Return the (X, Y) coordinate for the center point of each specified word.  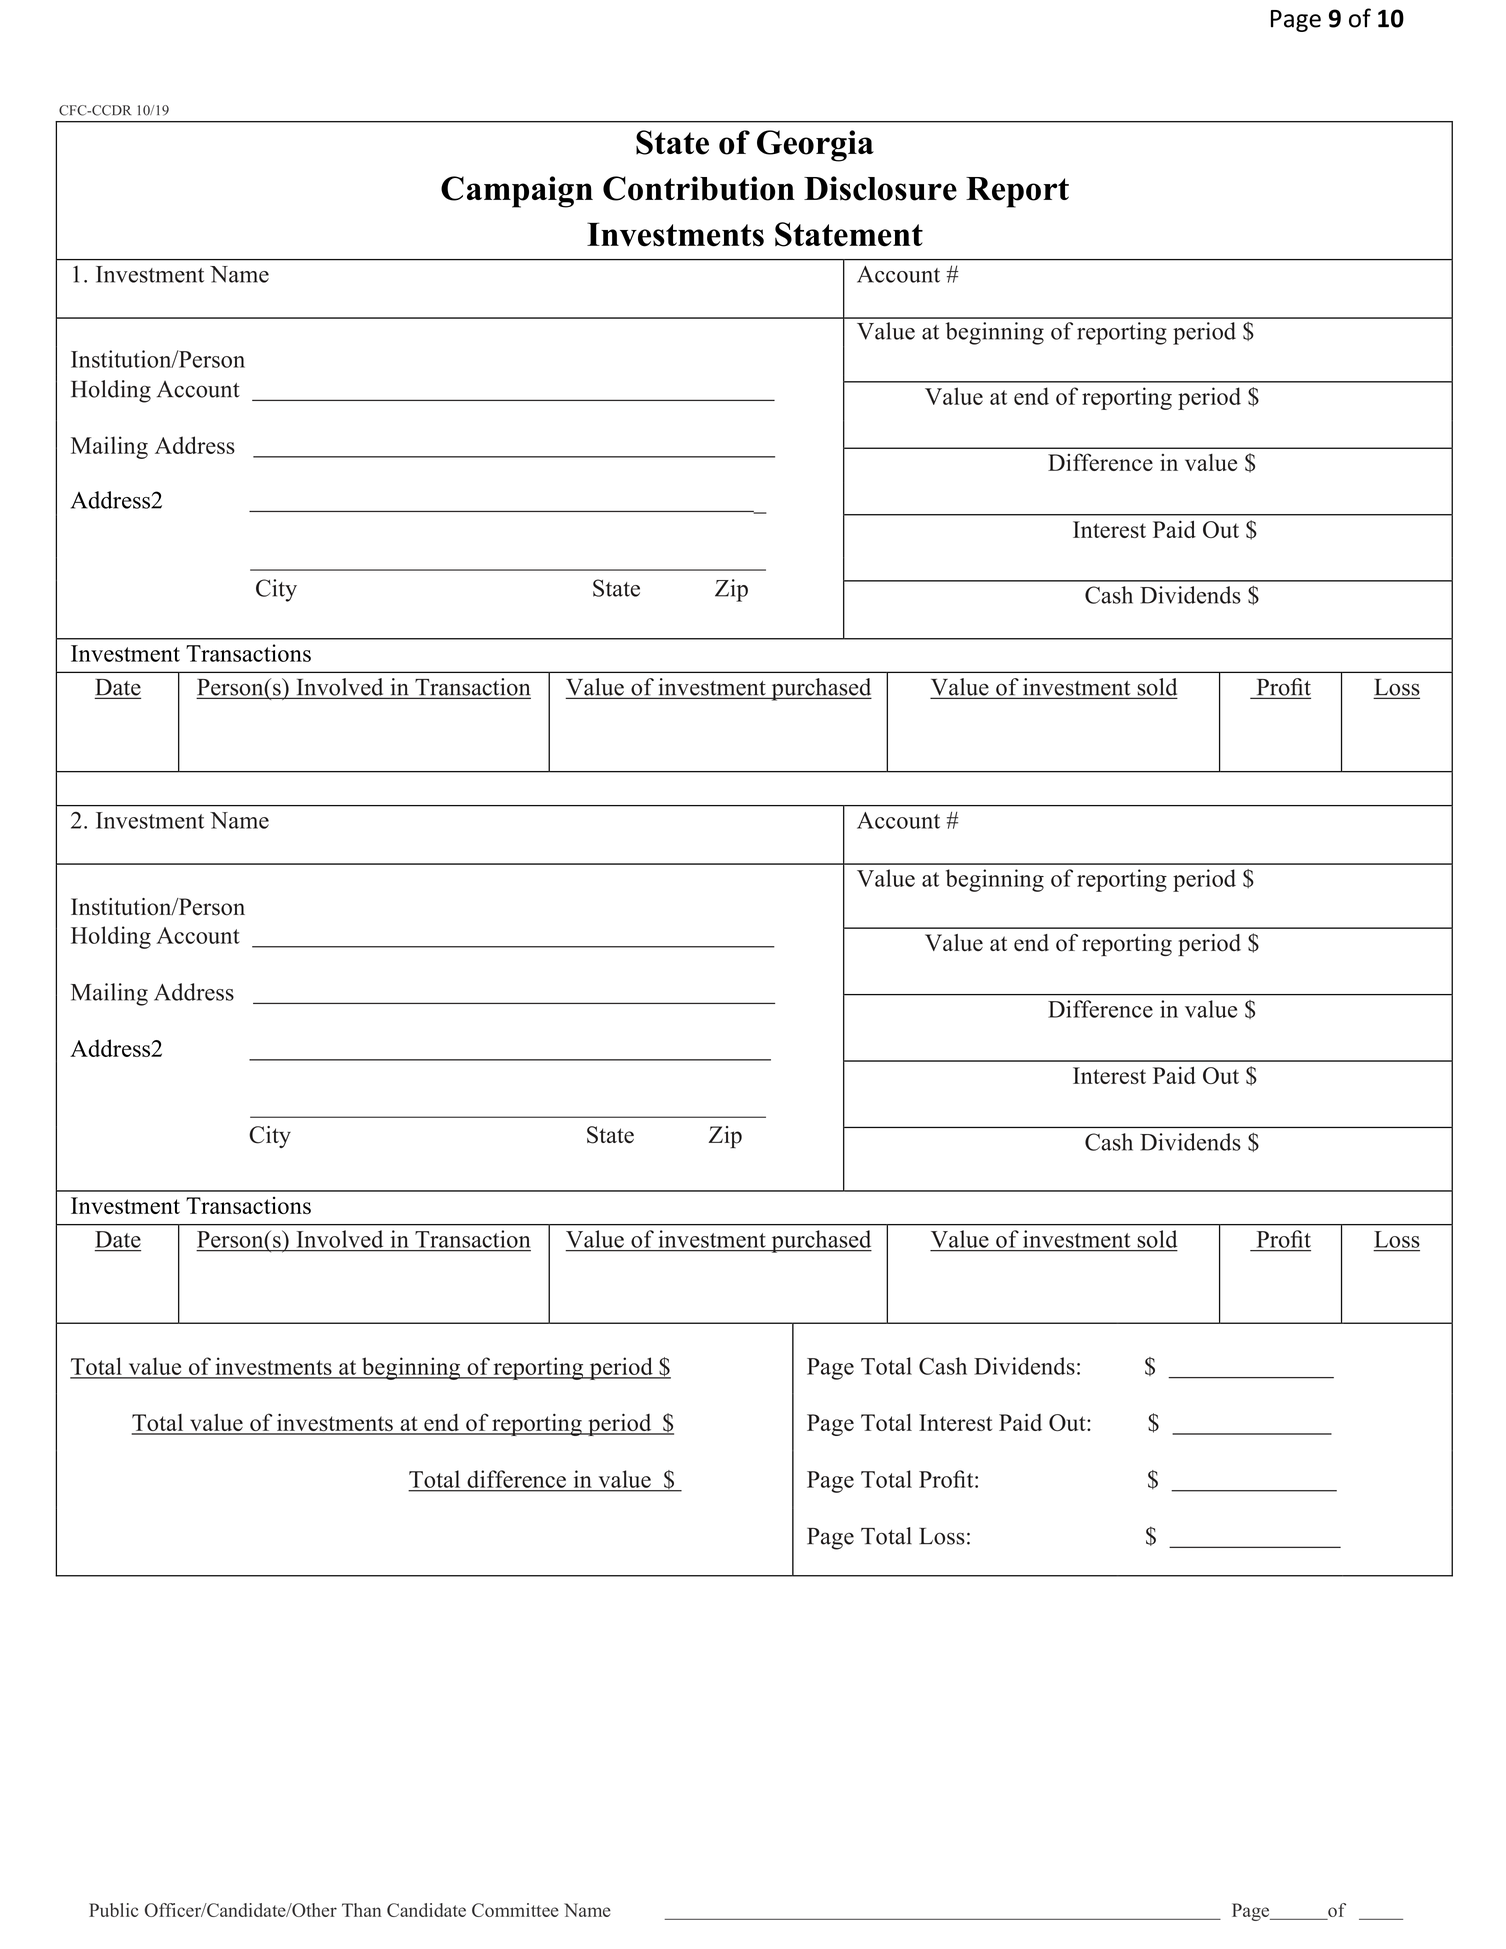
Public (113, 1910)
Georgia (815, 146)
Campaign (517, 192)
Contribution (699, 188)
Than (361, 1910)
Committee (515, 1910)
